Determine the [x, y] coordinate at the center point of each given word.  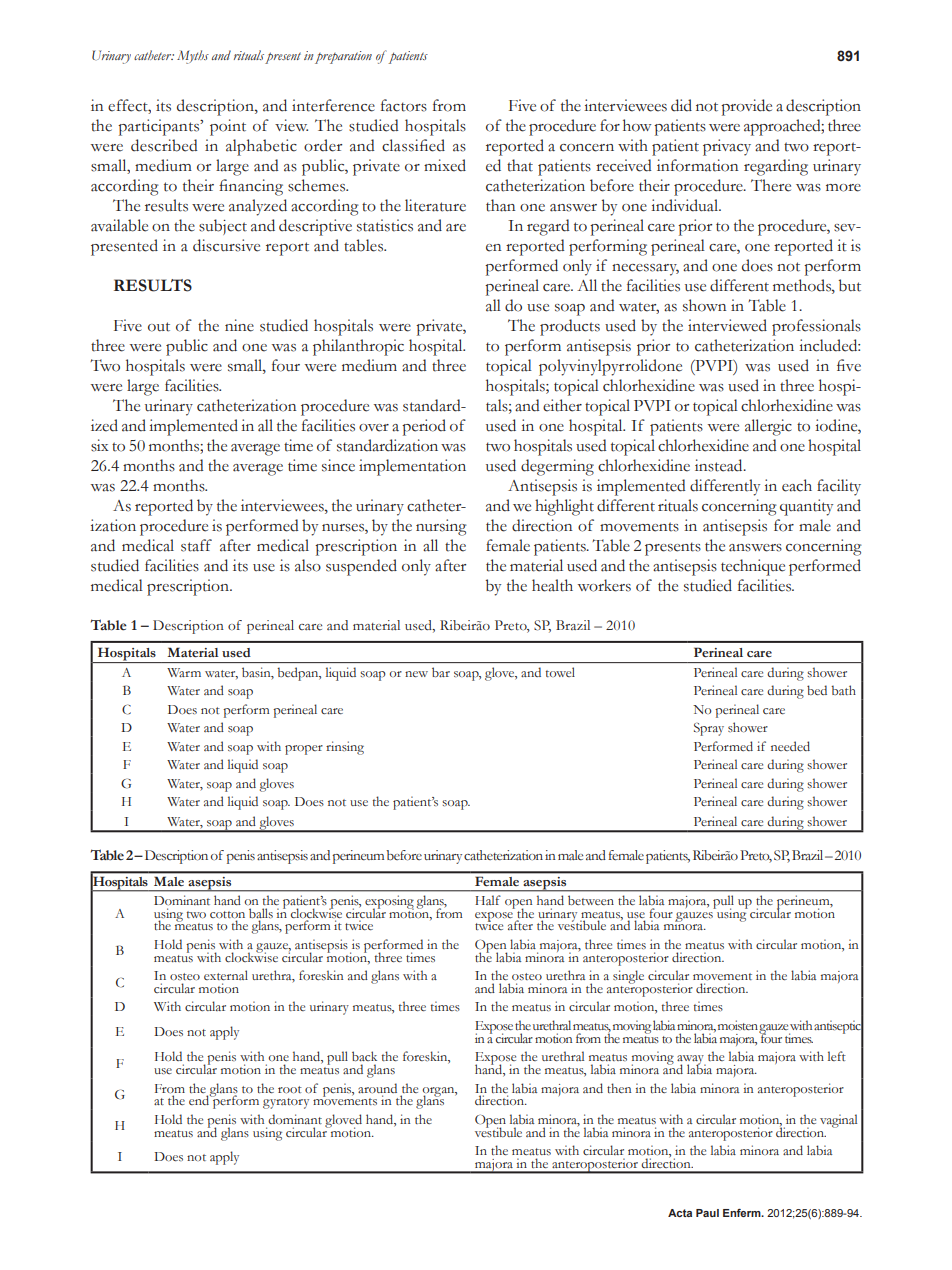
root [290, 1089]
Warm [184, 672]
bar [441, 672]
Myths [193, 57]
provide [746, 107]
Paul [707, 1213]
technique [753, 567]
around [377, 1088]
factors [404, 105]
